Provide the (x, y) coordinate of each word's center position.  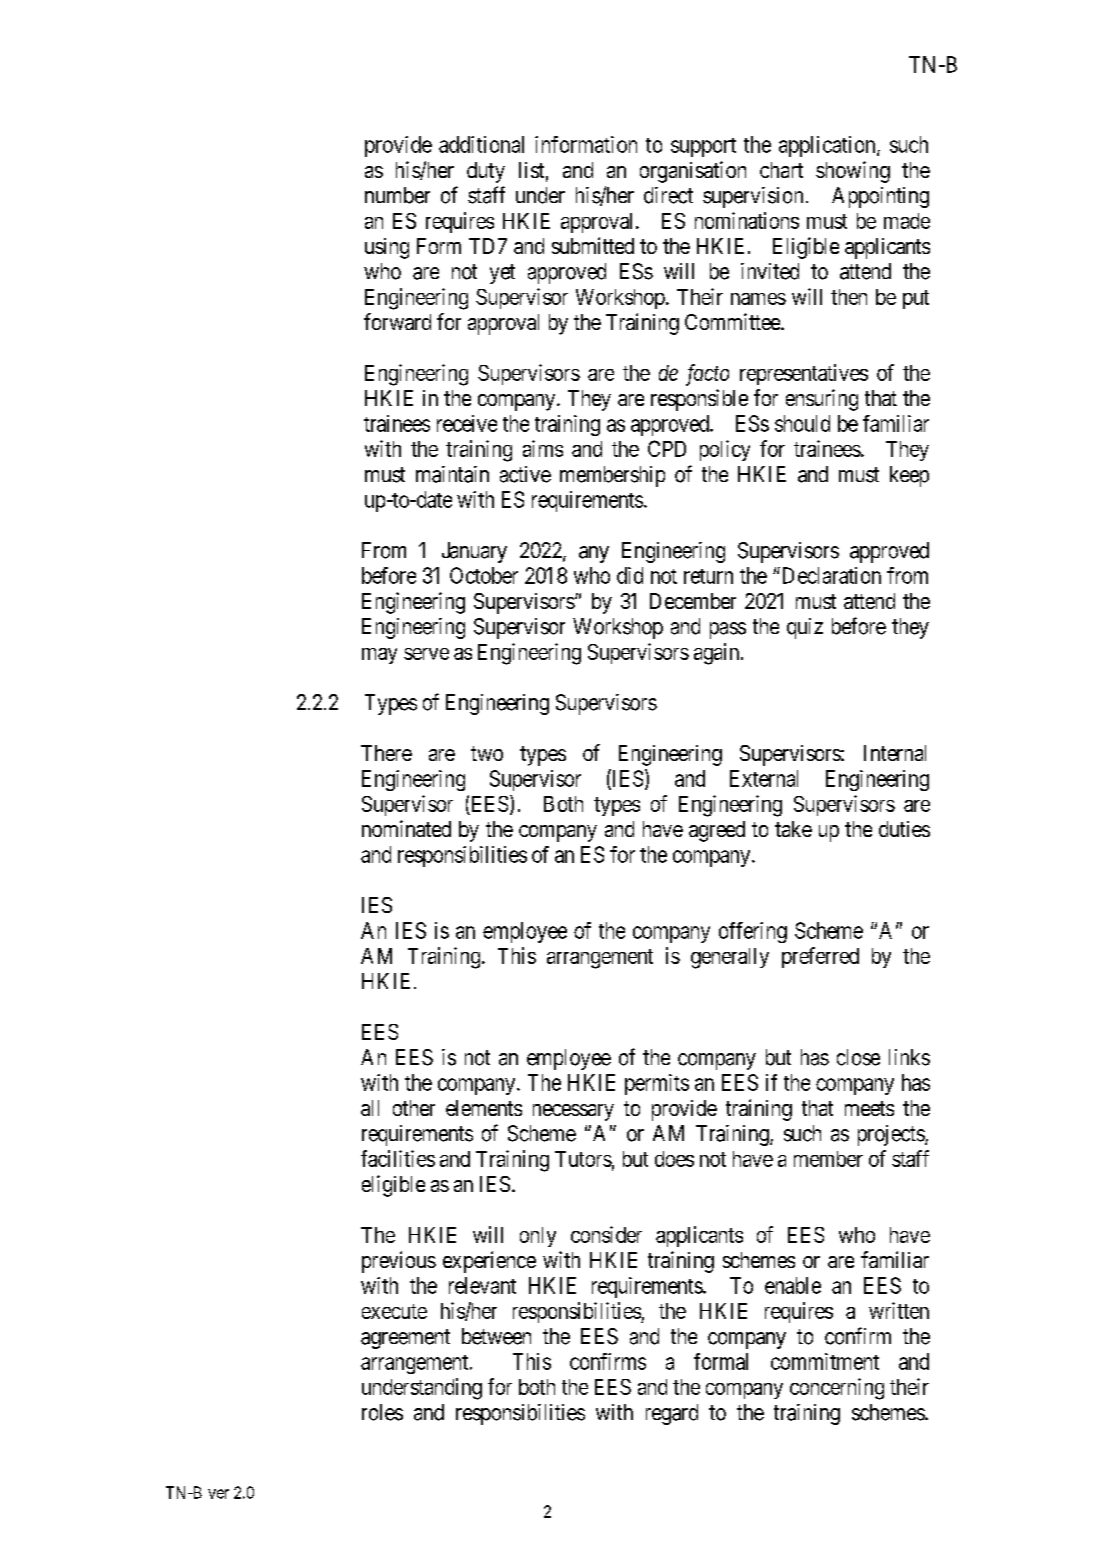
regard (672, 1414)
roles (382, 1412)
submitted (593, 245)
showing (853, 172)
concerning (837, 1389)
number (397, 195)
